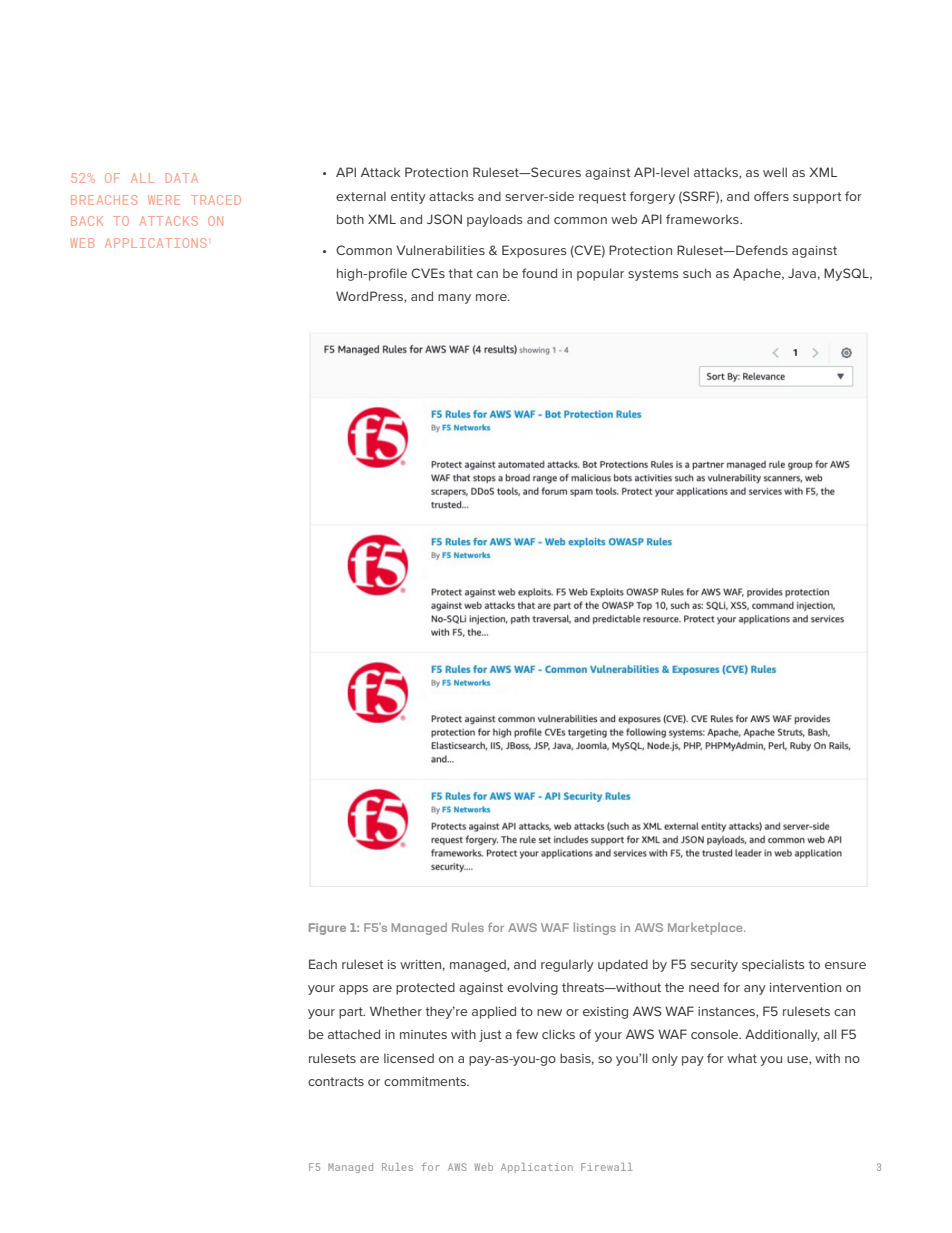  Describe the element at coordinates (327, 929) in the image. I see `Figure` at that location.
